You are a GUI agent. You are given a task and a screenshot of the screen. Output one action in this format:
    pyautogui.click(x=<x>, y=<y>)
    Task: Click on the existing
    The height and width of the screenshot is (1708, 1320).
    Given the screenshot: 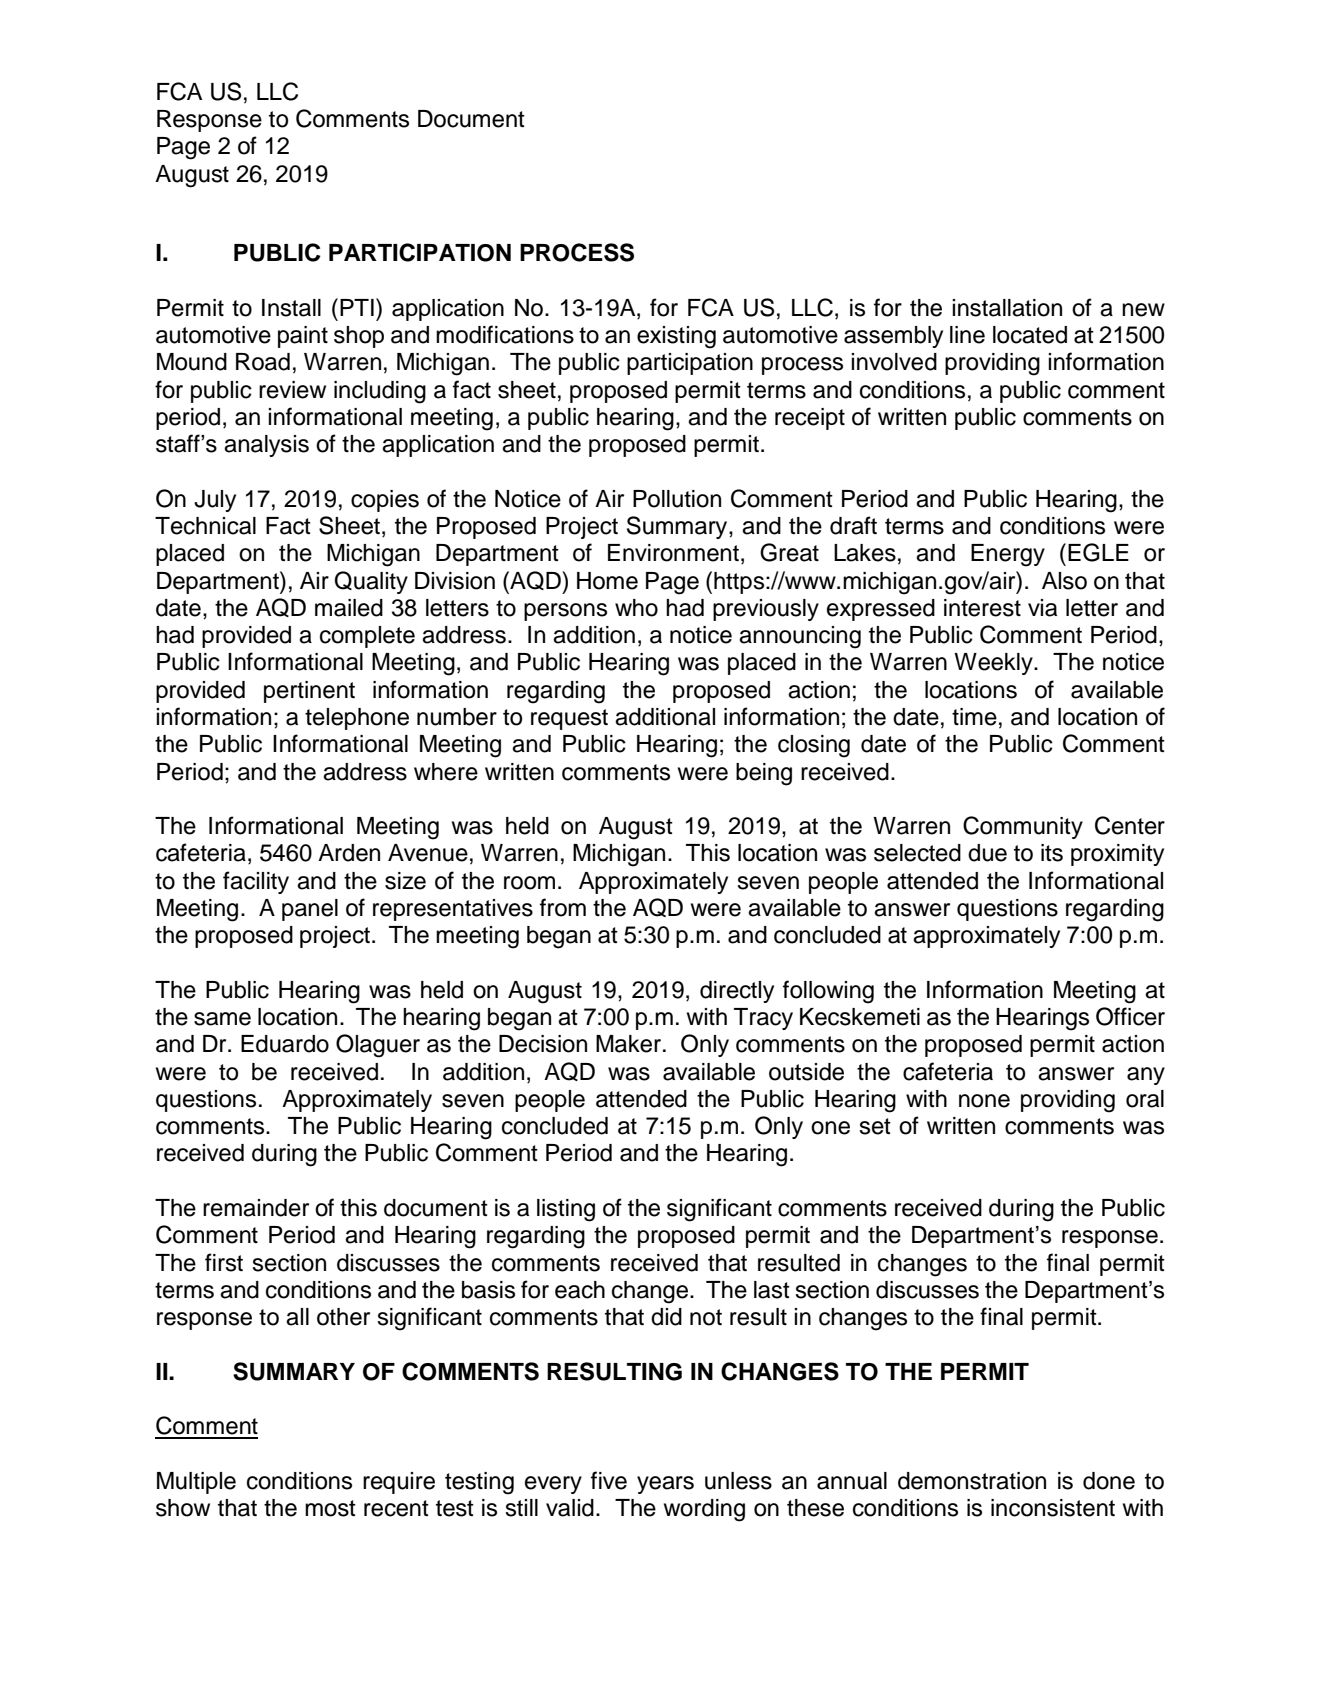 What is the action you would take?
    pyautogui.click(x=676, y=337)
